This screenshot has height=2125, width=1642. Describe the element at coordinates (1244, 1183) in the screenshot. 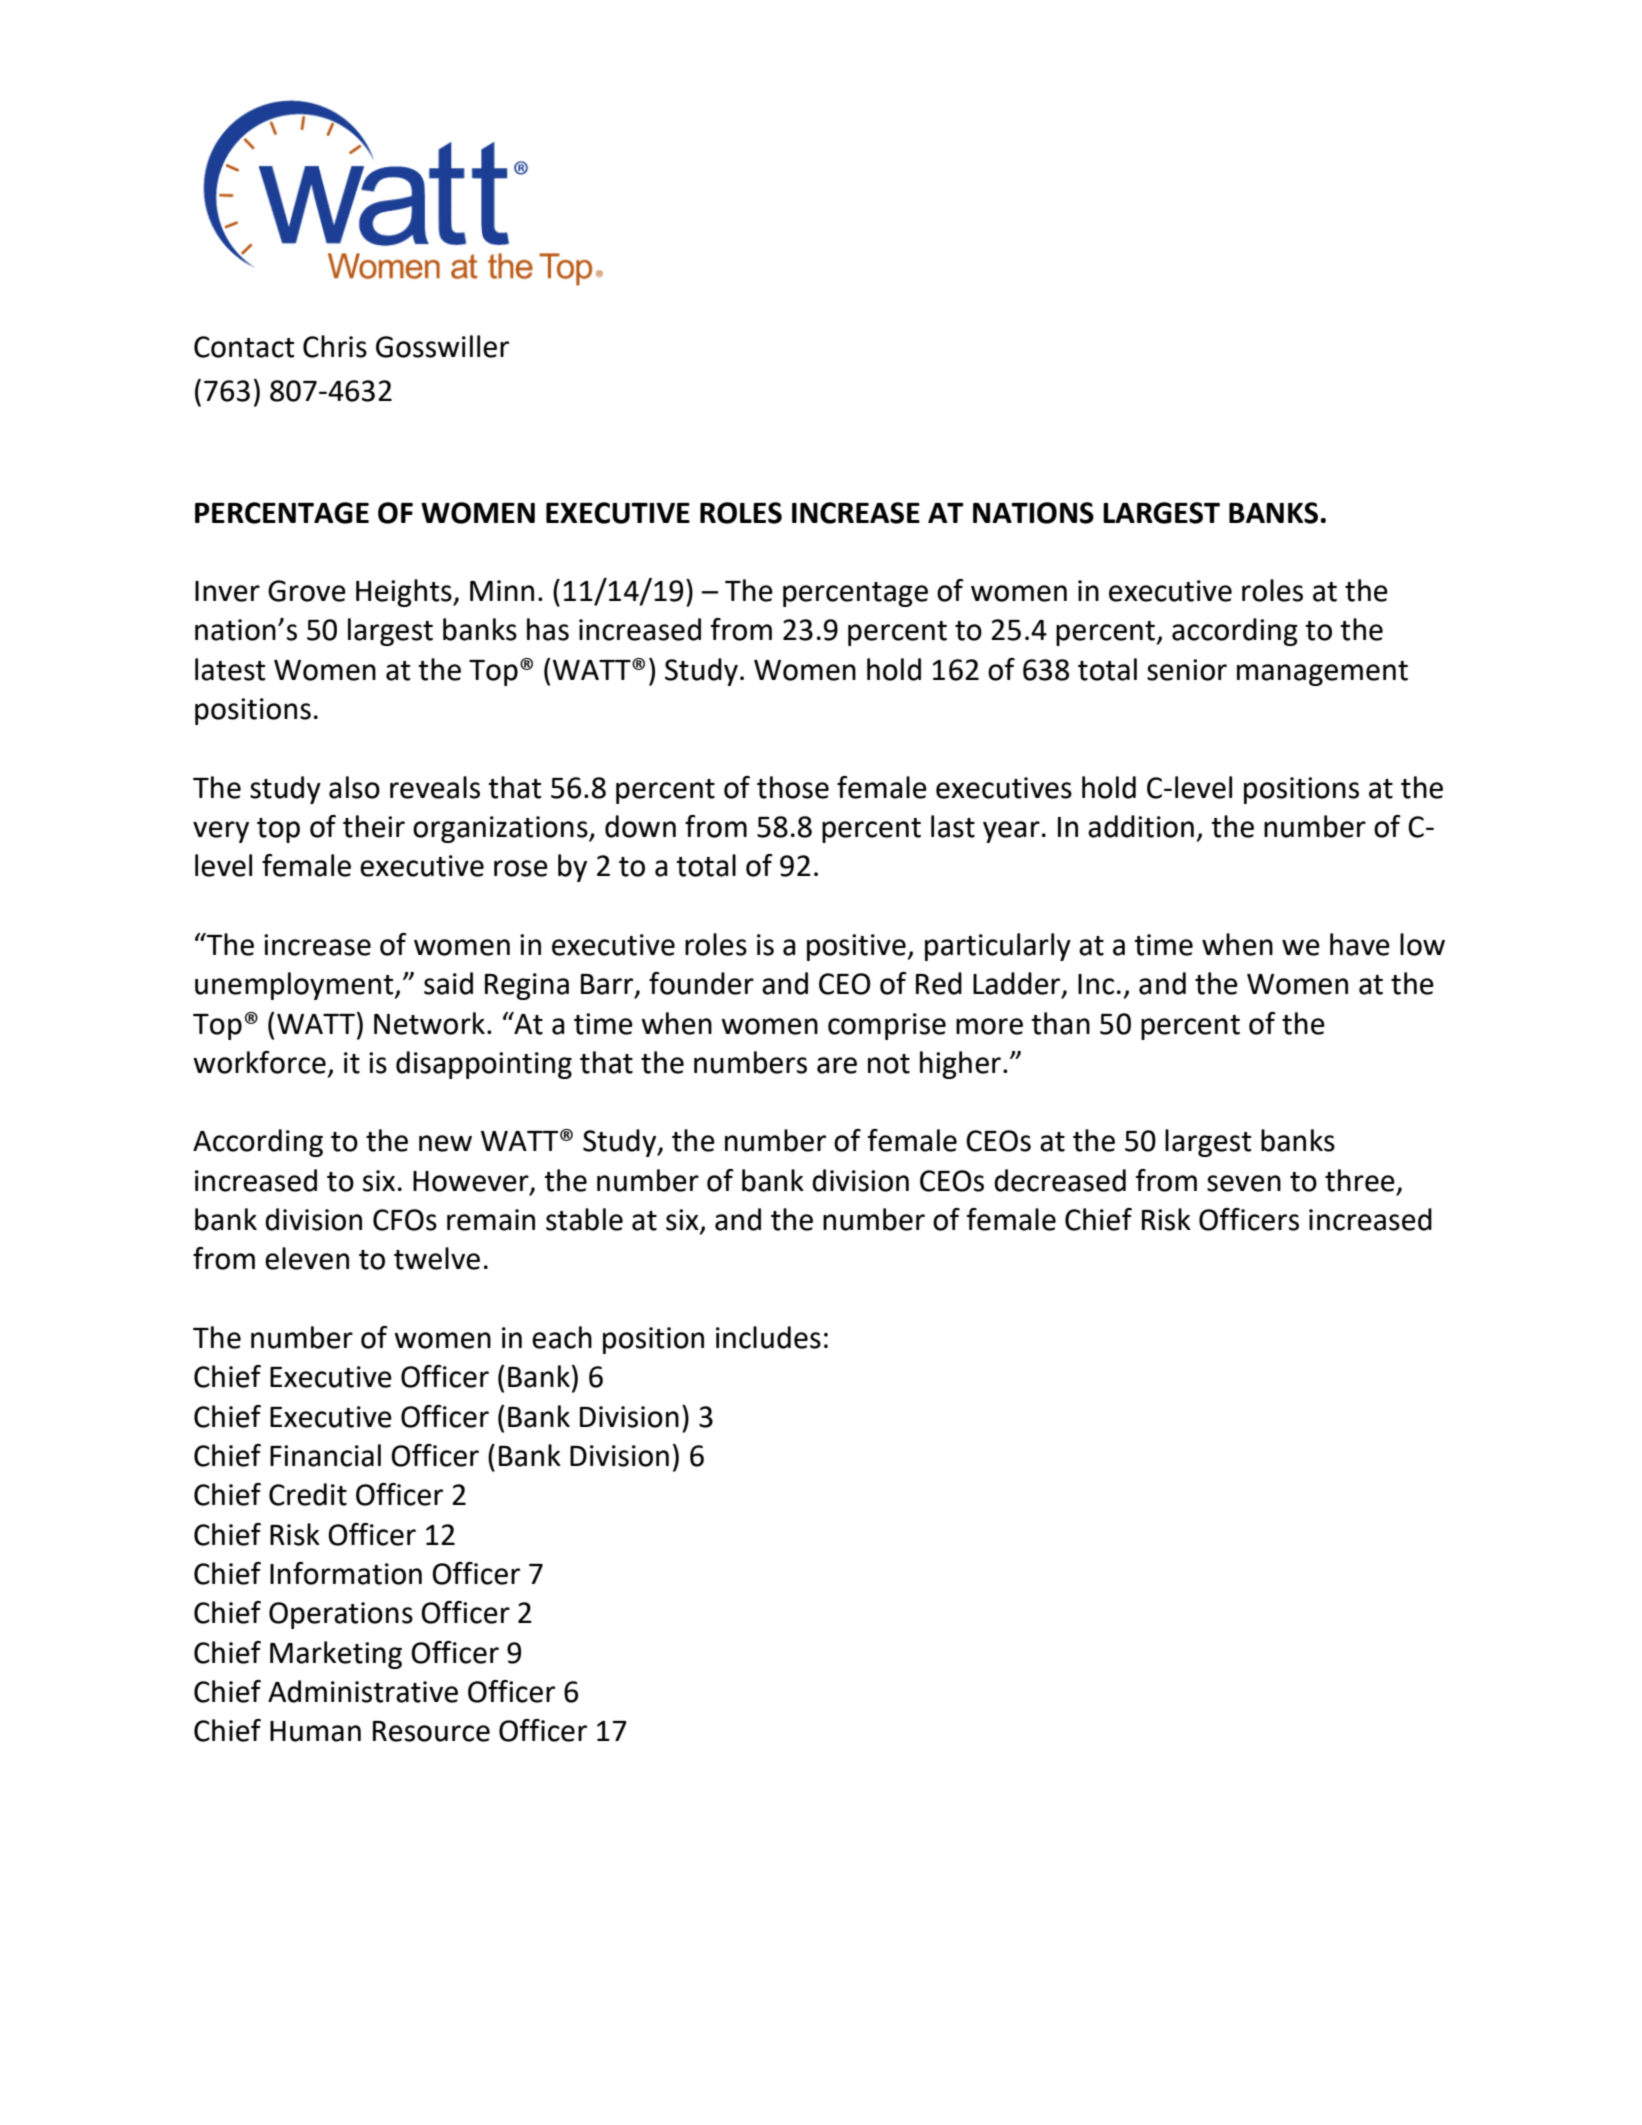

I see `seven` at that location.
